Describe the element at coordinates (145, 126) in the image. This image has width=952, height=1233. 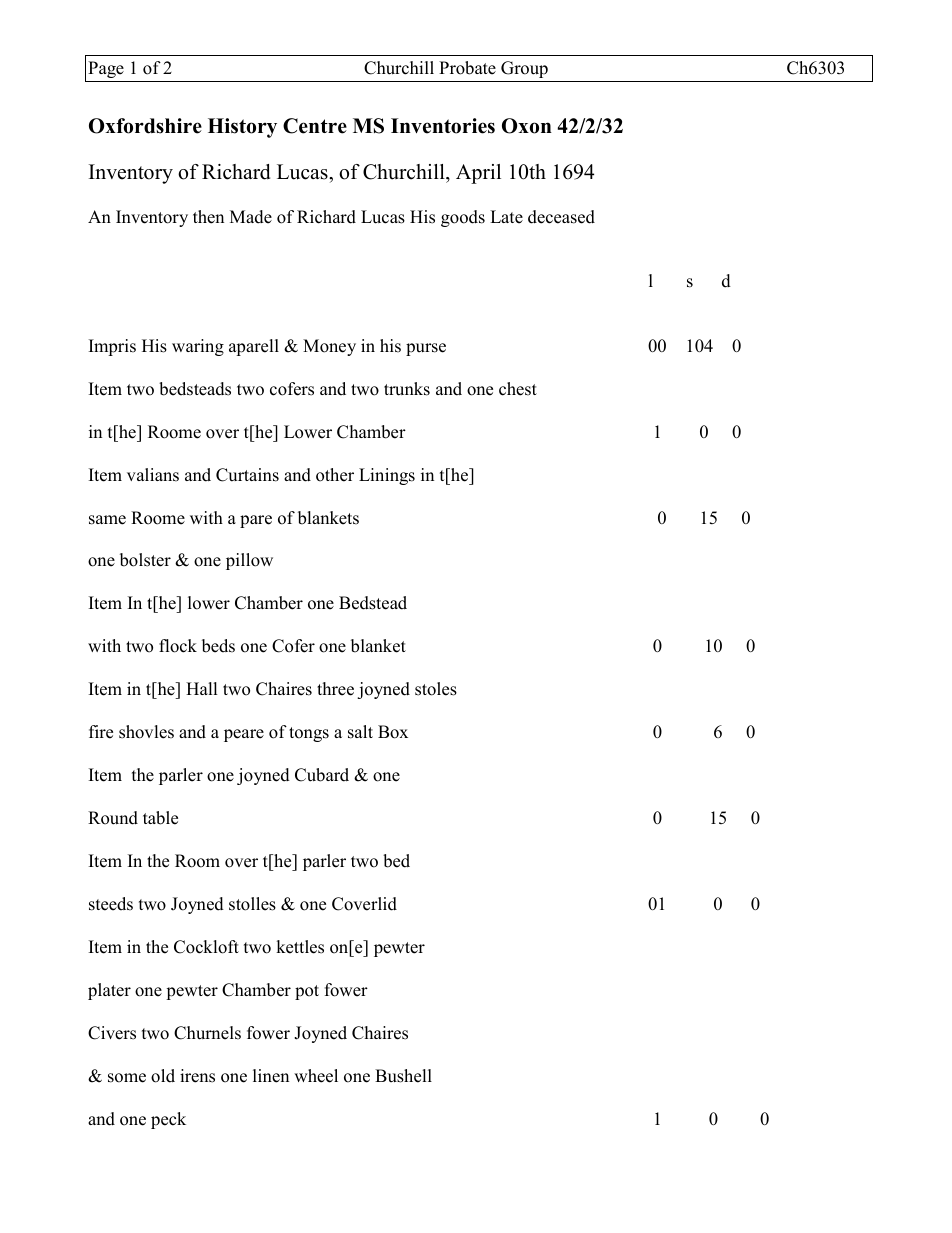
I see `Oxfordshire` at that location.
